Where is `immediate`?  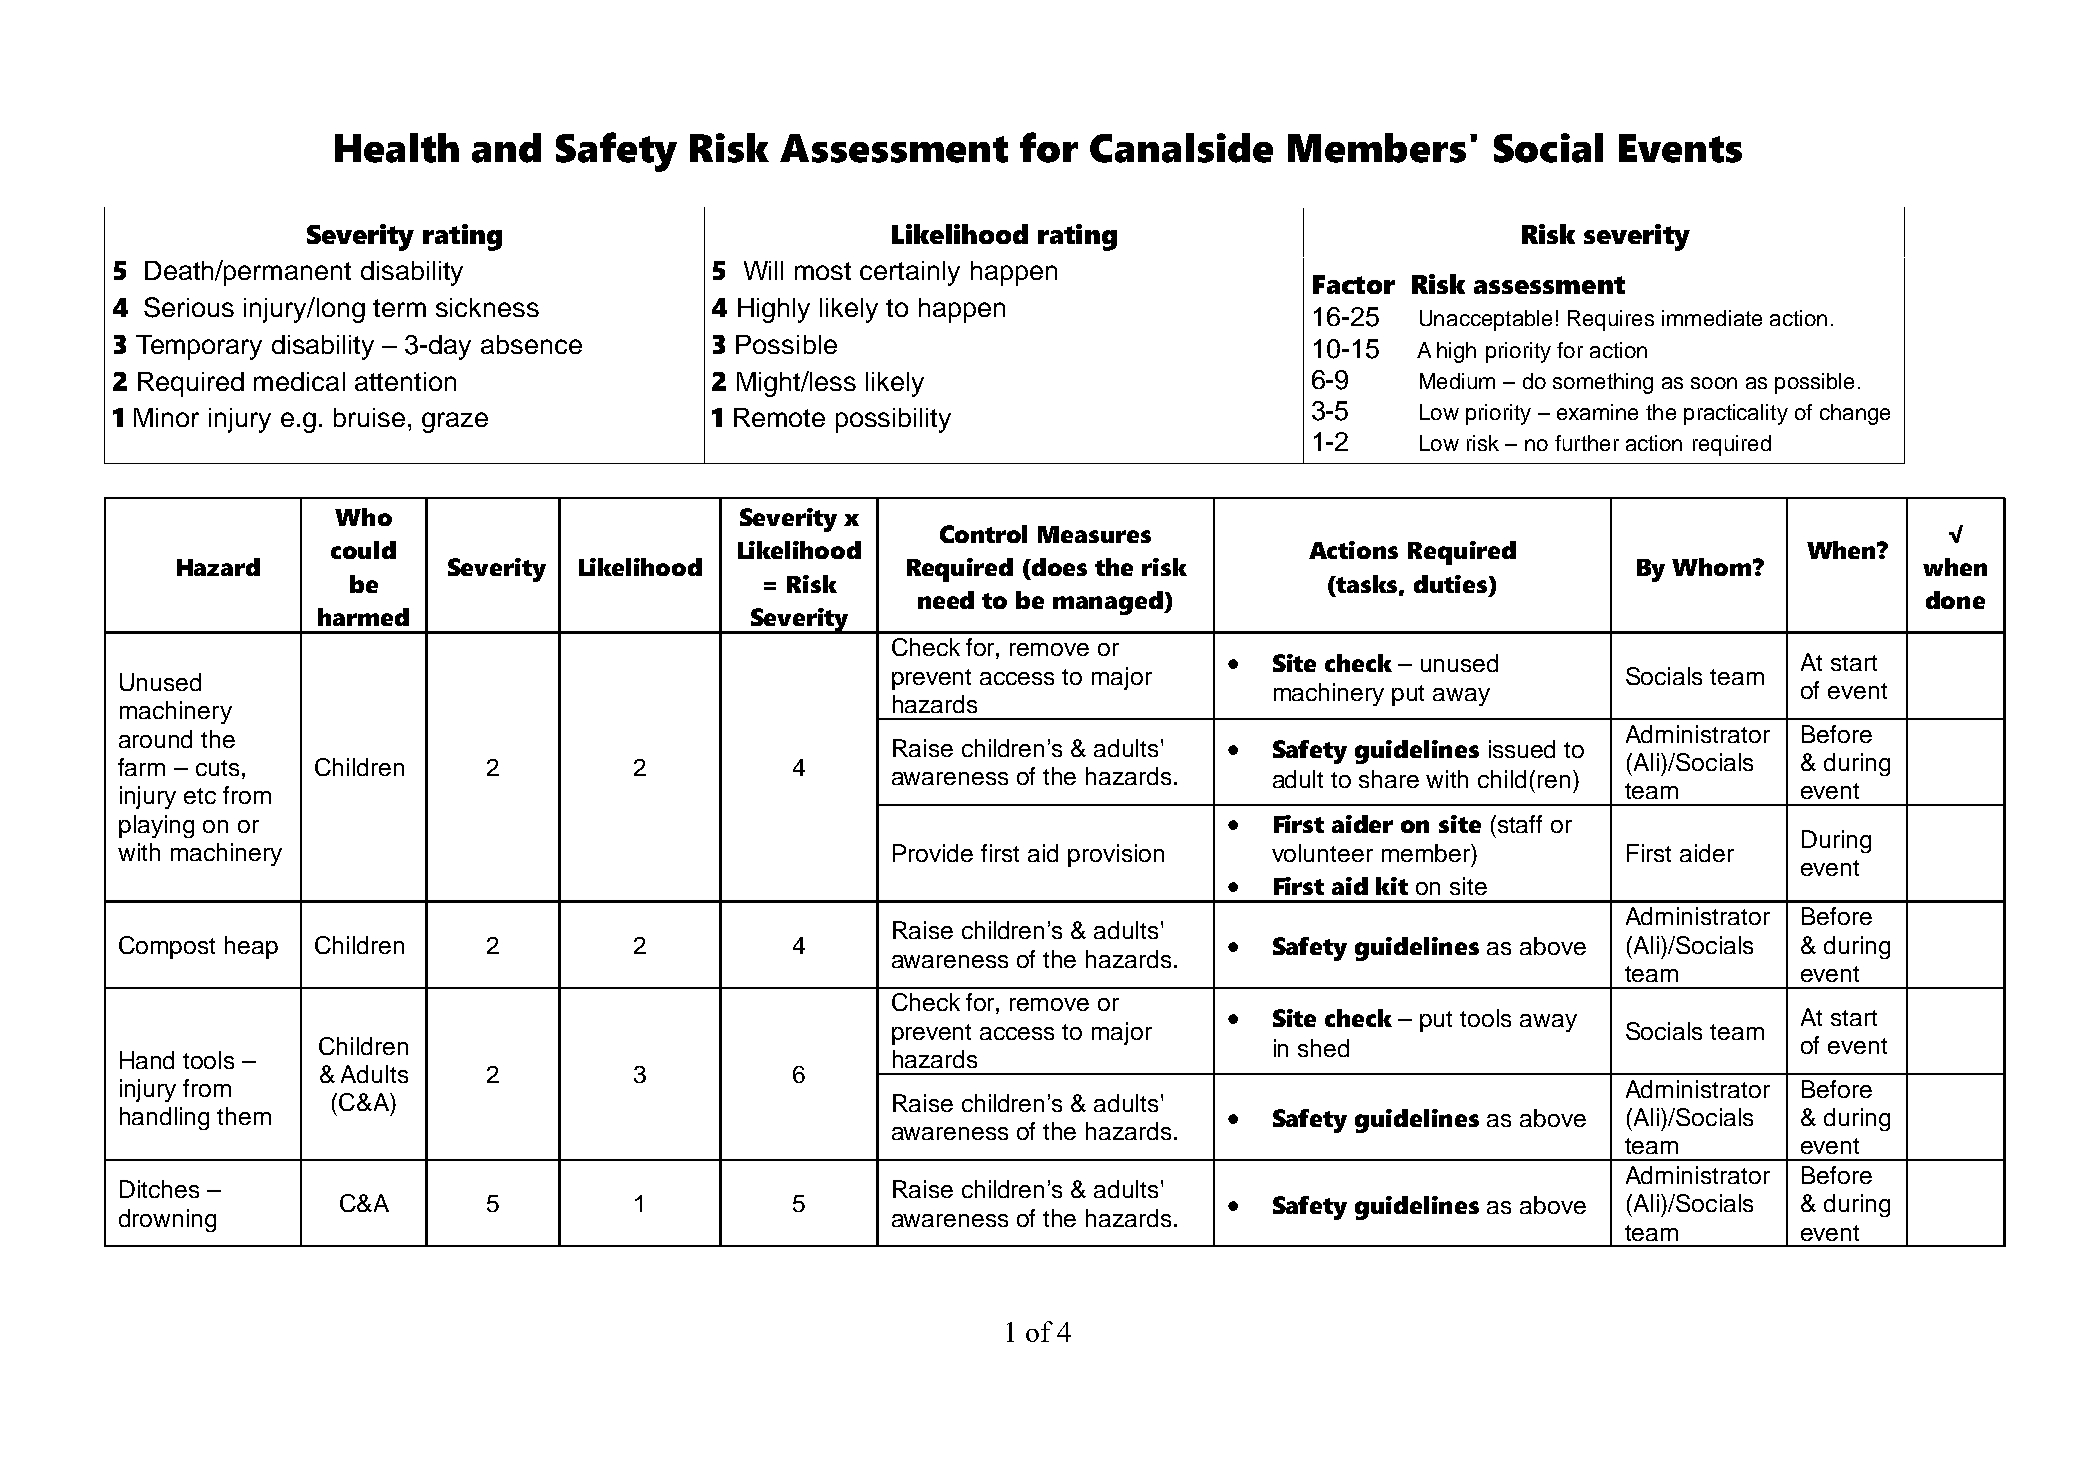
immediate is located at coordinates (1712, 318).
